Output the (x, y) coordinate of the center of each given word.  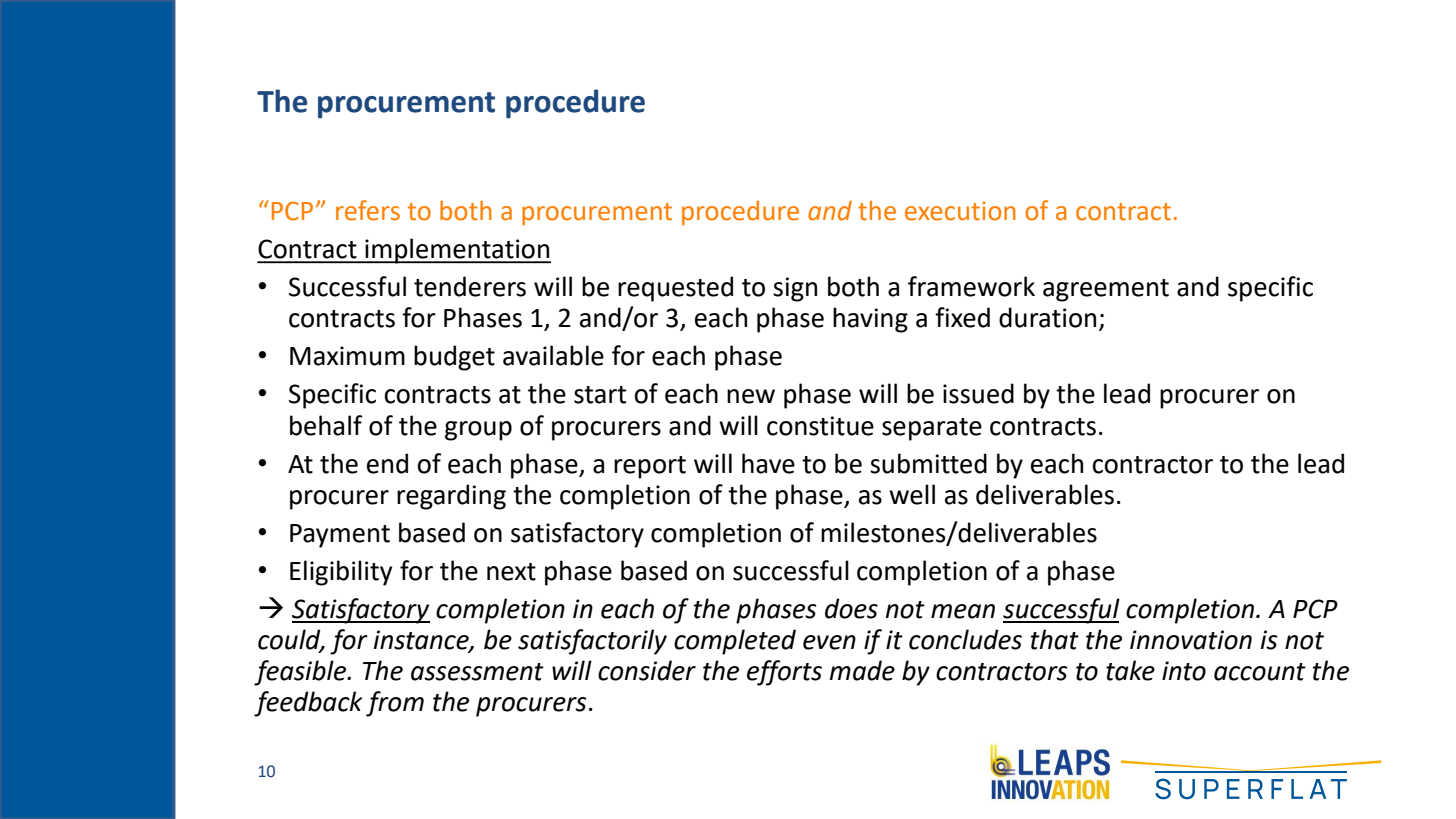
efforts (784, 673)
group (478, 431)
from (395, 704)
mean (963, 611)
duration (1047, 317)
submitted (928, 463)
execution (960, 211)
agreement (1106, 290)
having (870, 320)
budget (454, 358)
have (768, 463)
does (851, 608)
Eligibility (341, 573)
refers (368, 210)
